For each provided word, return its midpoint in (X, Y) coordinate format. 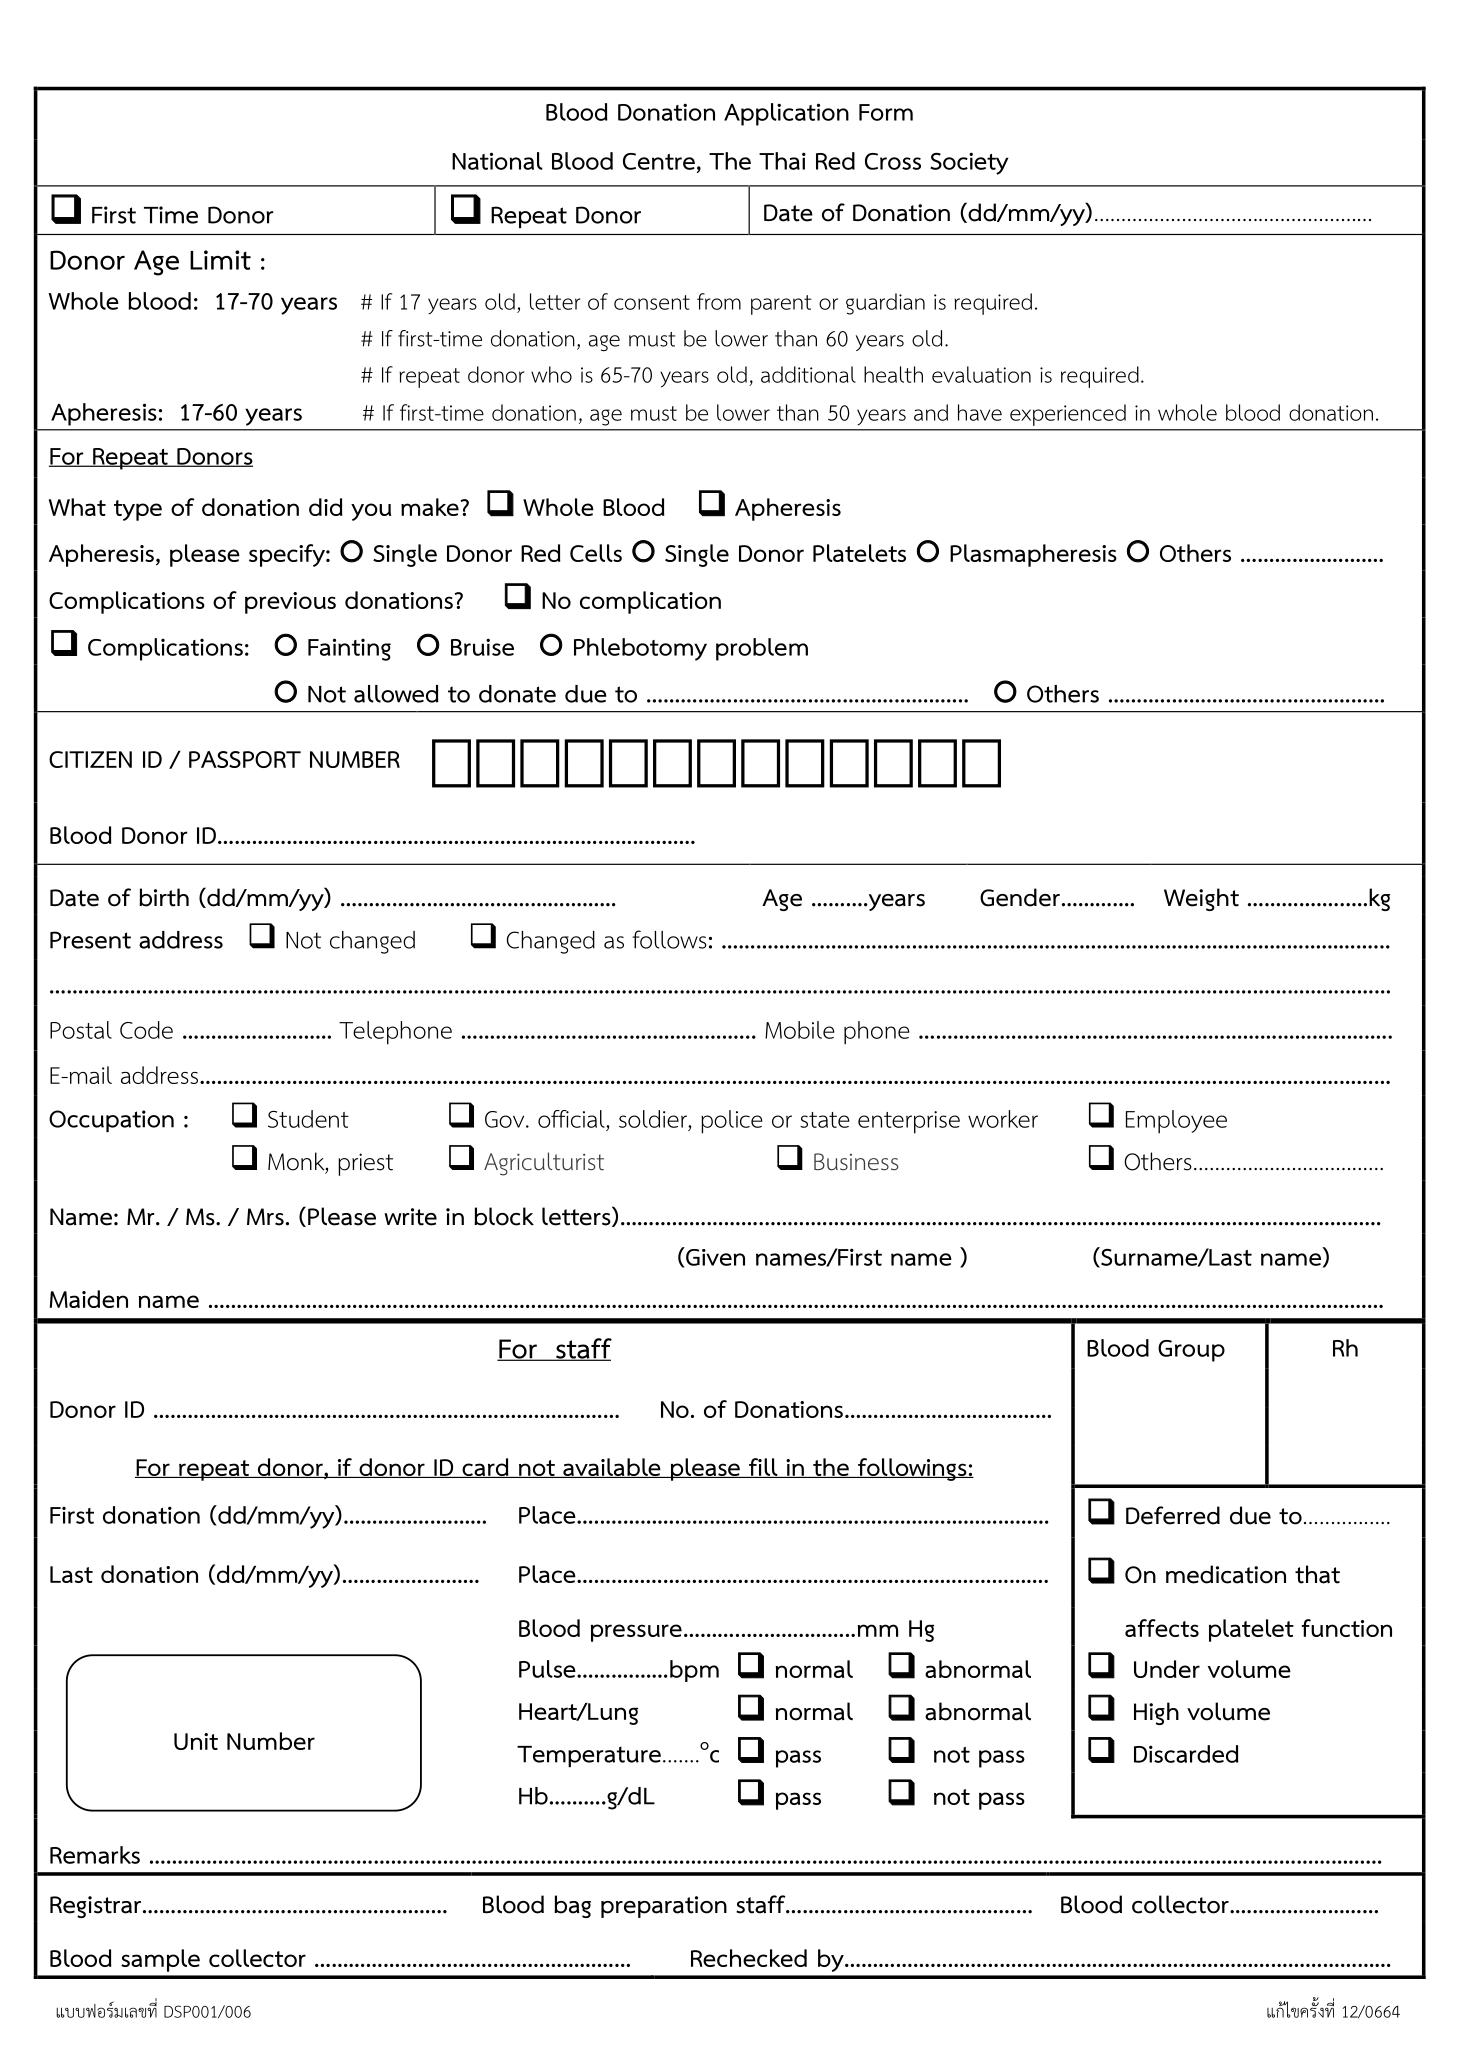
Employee (1176, 1122)
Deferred (1173, 1515)
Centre (659, 161)
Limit (220, 260)
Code (146, 1030)
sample (160, 1960)
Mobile (800, 1030)
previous (290, 603)
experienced (1068, 415)
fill (763, 1468)
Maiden (89, 1299)
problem (762, 649)
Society (969, 163)
